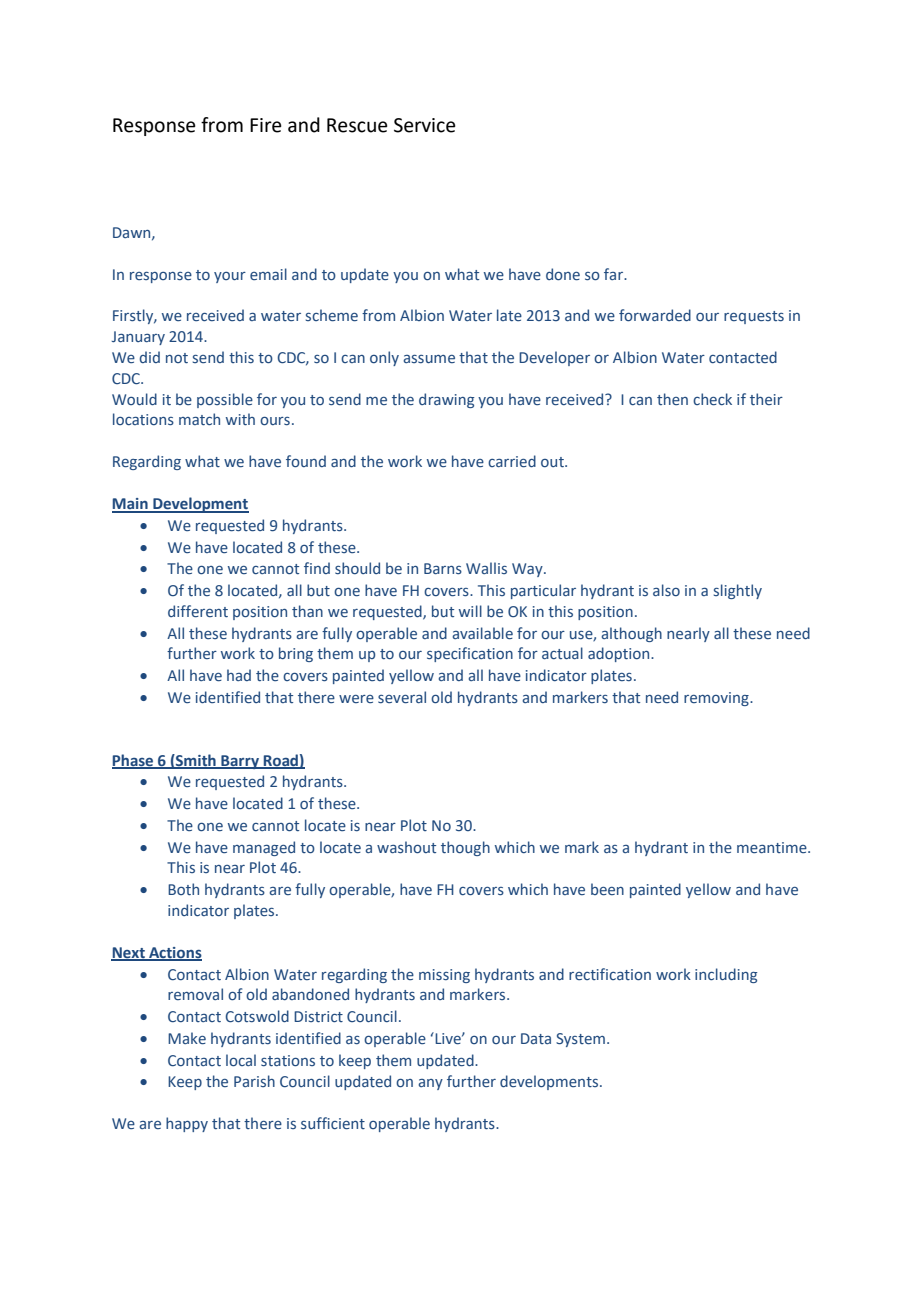 The width and height of the page is (924, 1307). Describe the element at coordinates (240, 762) in the page. I see `Barry` at that location.
